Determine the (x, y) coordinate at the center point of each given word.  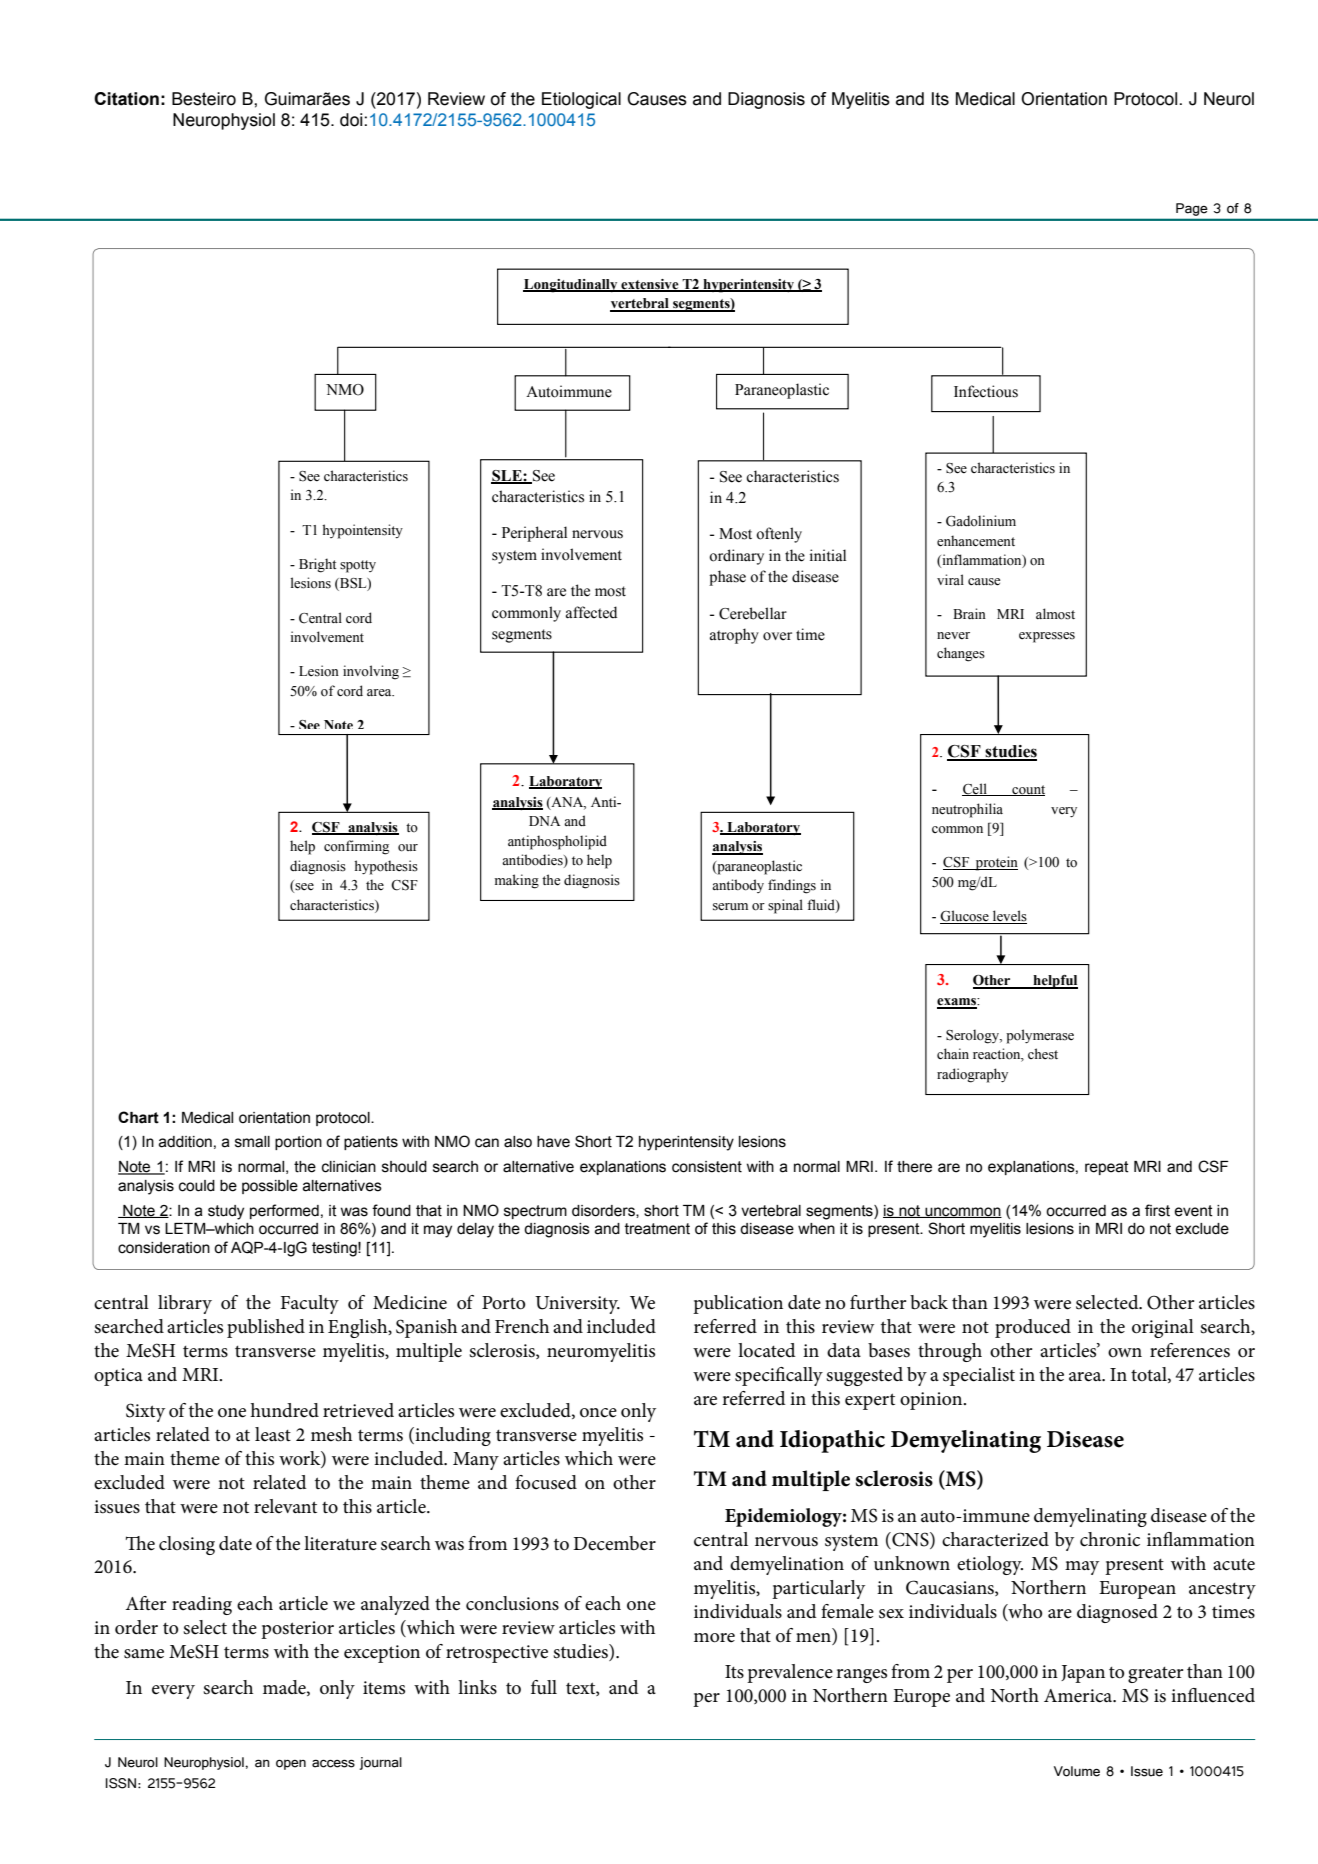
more (714, 1638)
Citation (126, 99)
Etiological (581, 100)
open (291, 1764)
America (1079, 1696)
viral (950, 579)
